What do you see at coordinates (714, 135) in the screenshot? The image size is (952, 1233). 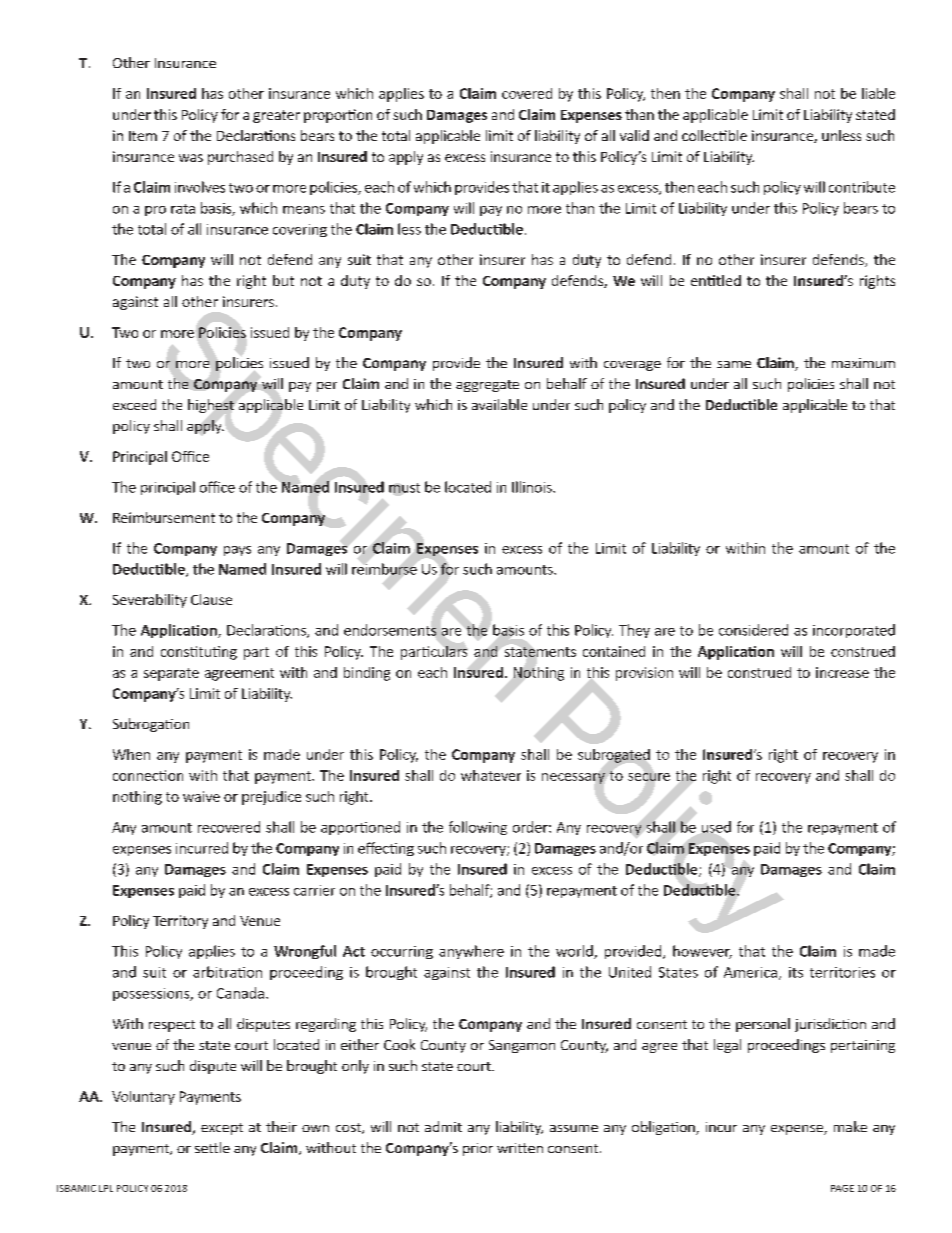 I see `collectible` at bounding box center [714, 135].
